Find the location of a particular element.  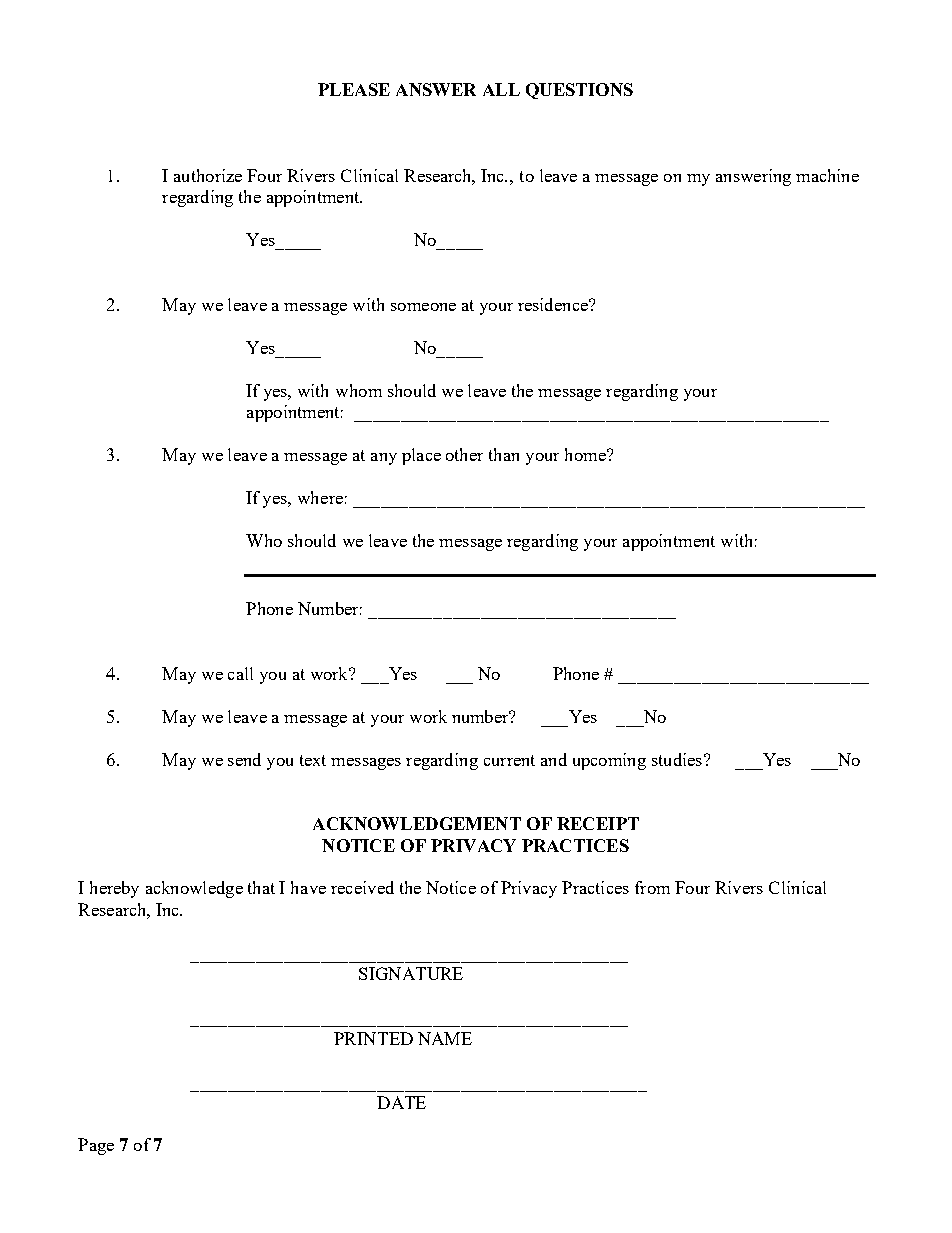

machine is located at coordinates (827, 175).
